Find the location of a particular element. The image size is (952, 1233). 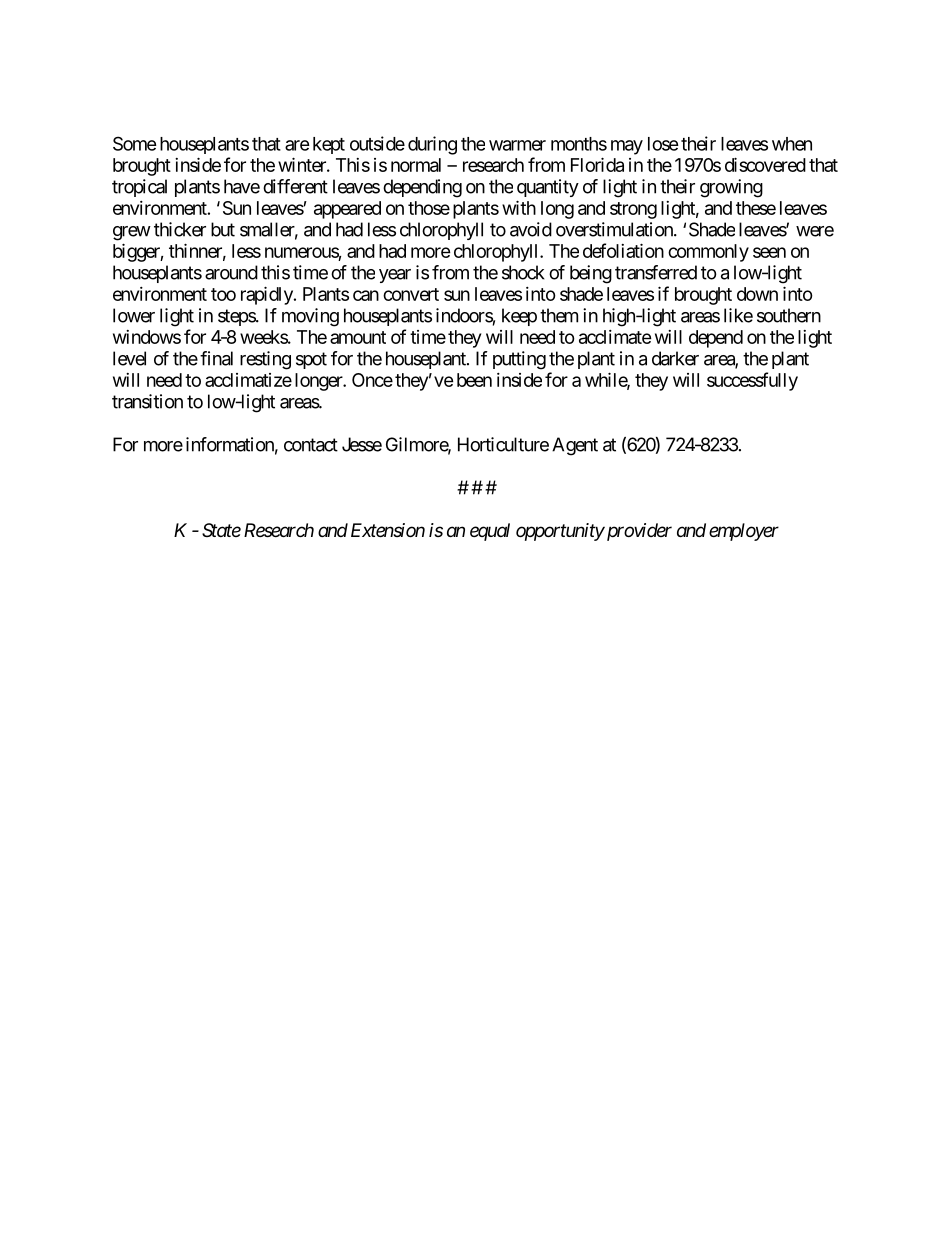

final is located at coordinates (216, 358).
